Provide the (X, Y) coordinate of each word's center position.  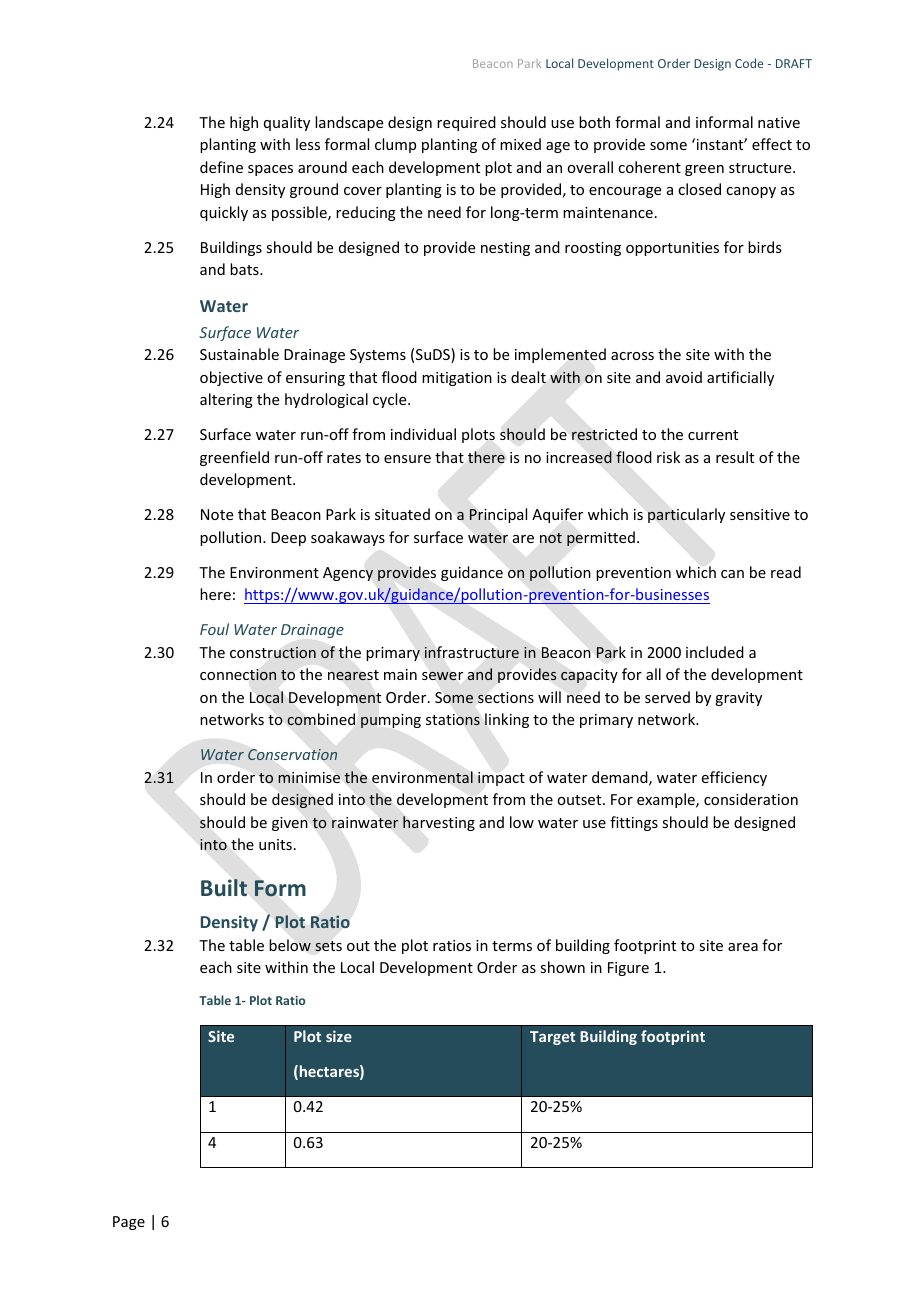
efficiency (734, 778)
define (221, 167)
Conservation (292, 754)
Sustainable (239, 354)
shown (562, 967)
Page (129, 1223)
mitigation (457, 379)
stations (453, 720)
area (743, 947)
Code (749, 63)
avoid (684, 377)
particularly (686, 515)
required (466, 123)
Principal (498, 515)
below (290, 945)
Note (217, 514)
